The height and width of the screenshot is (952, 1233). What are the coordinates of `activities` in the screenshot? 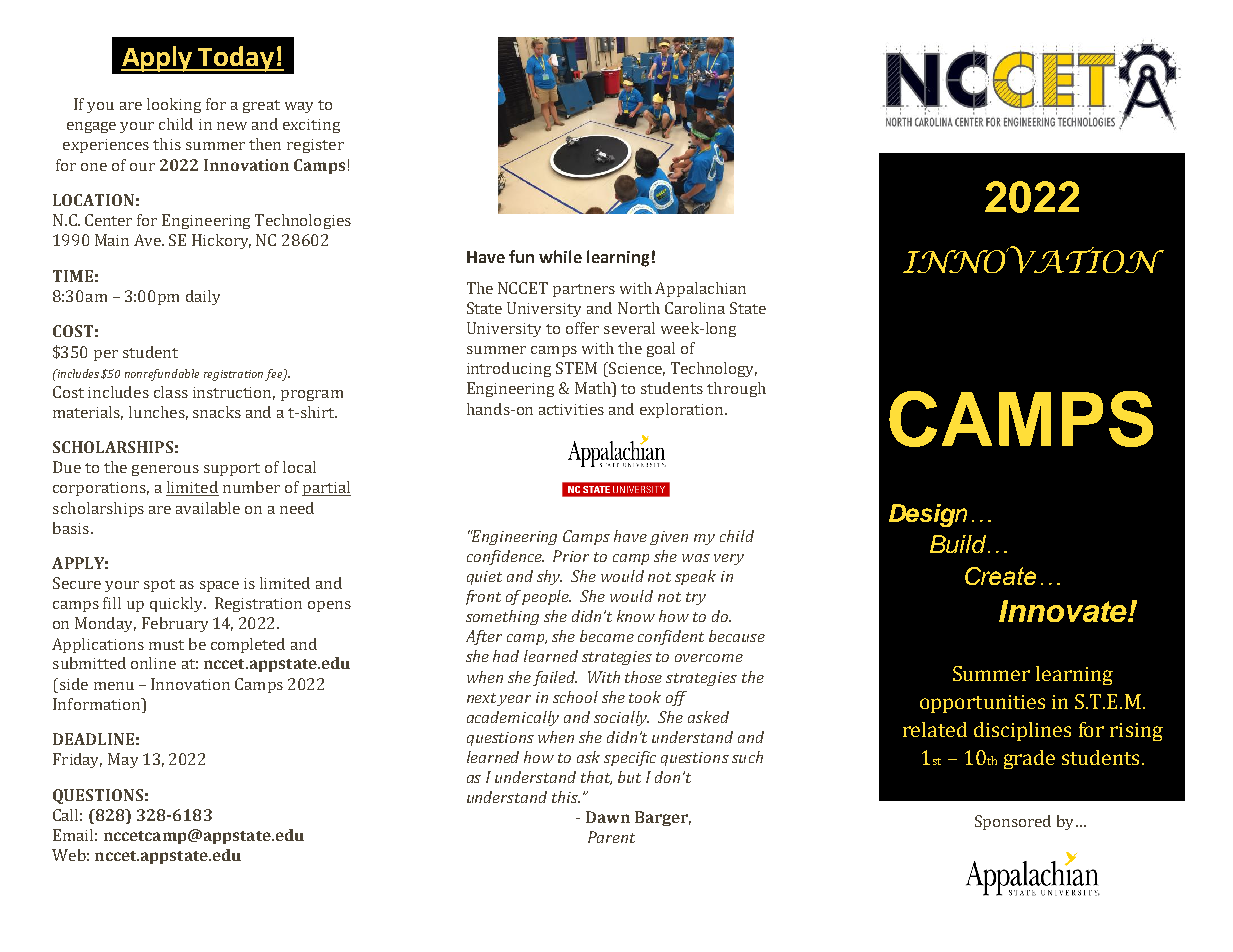 It's located at (571, 409).
